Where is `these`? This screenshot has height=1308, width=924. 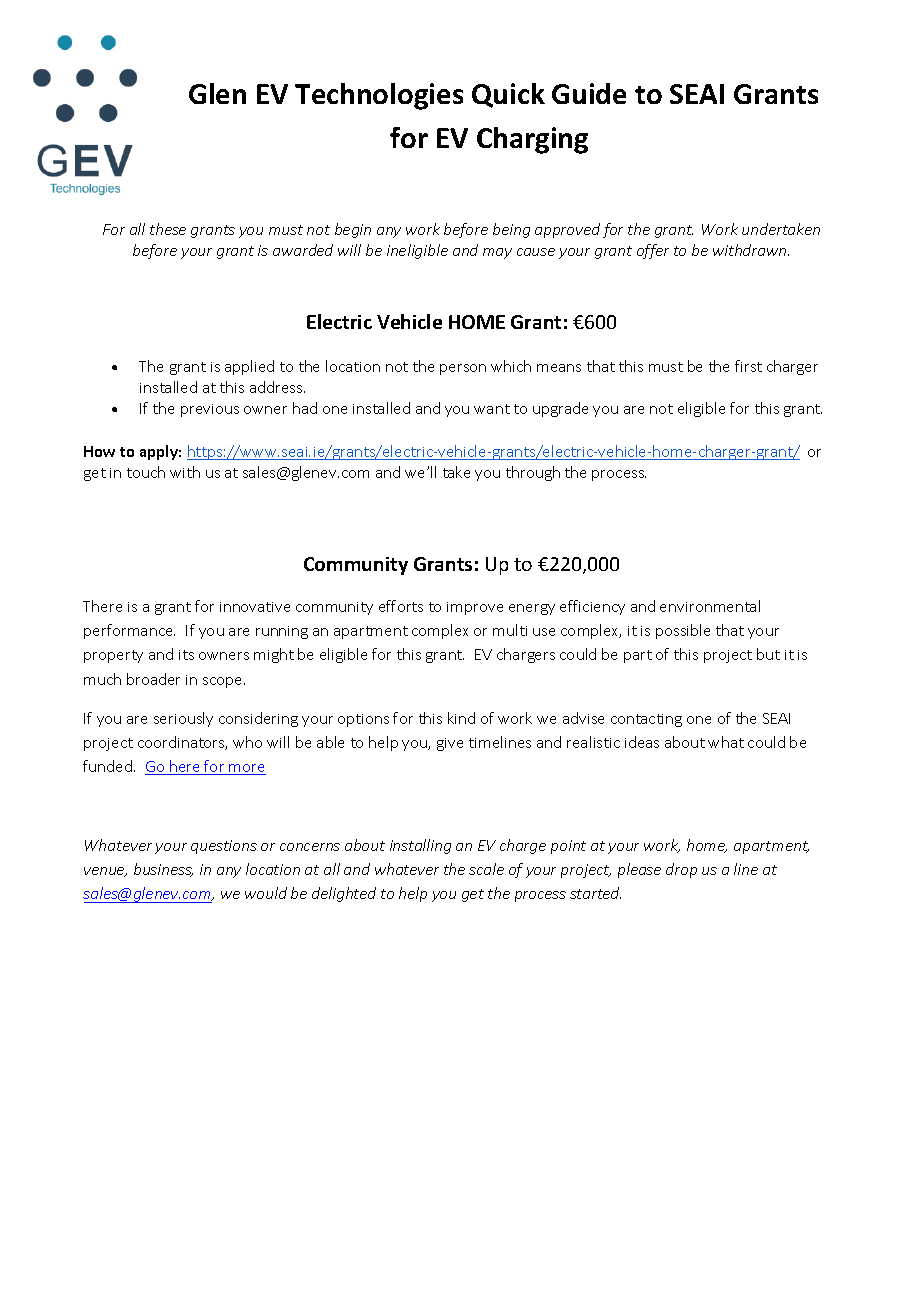
these is located at coordinates (168, 229).
